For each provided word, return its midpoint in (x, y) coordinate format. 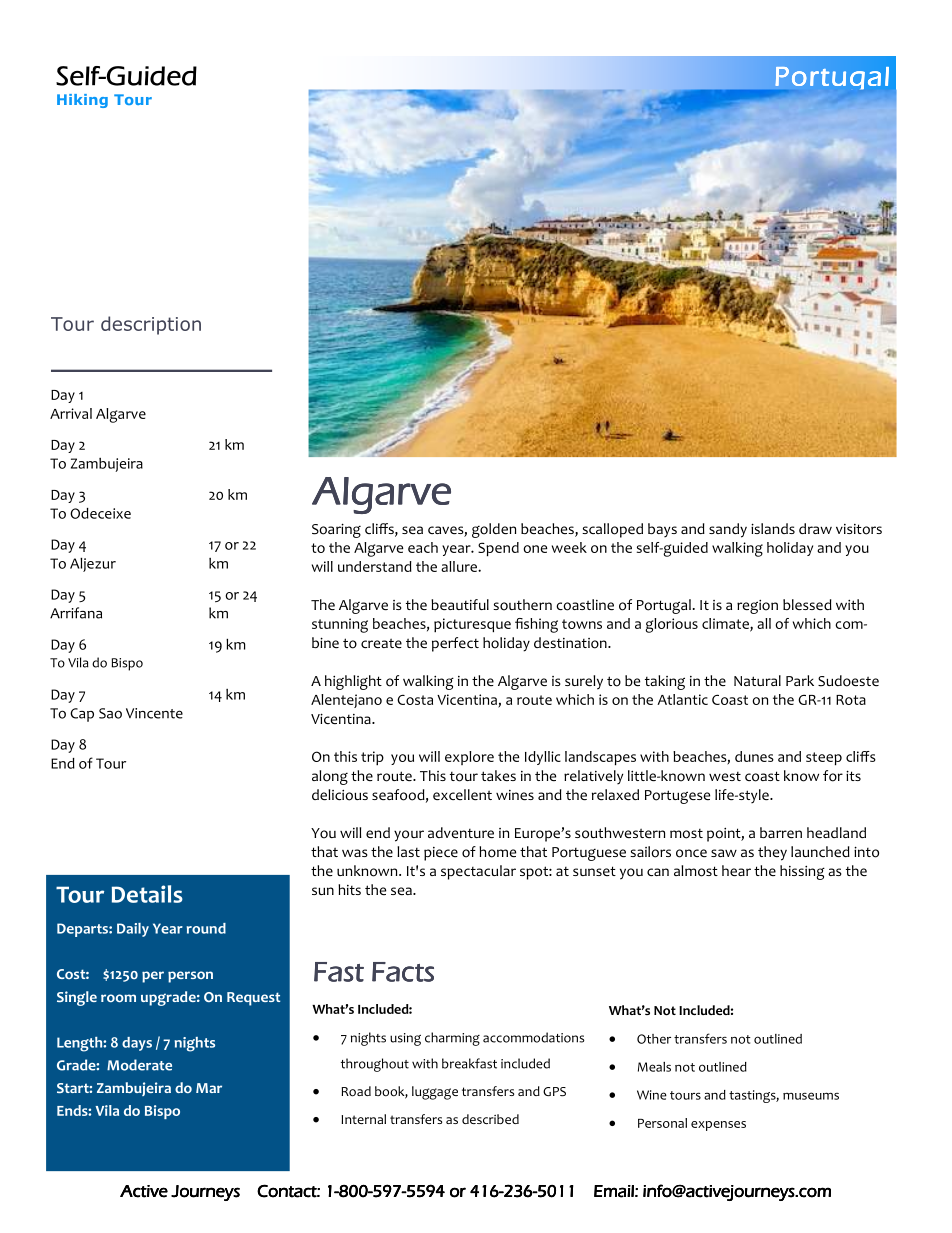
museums (811, 1096)
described (490, 1119)
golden (494, 530)
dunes (754, 756)
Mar (209, 1088)
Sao (110, 713)
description (151, 325)
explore (469, 758)
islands (773, 528)
